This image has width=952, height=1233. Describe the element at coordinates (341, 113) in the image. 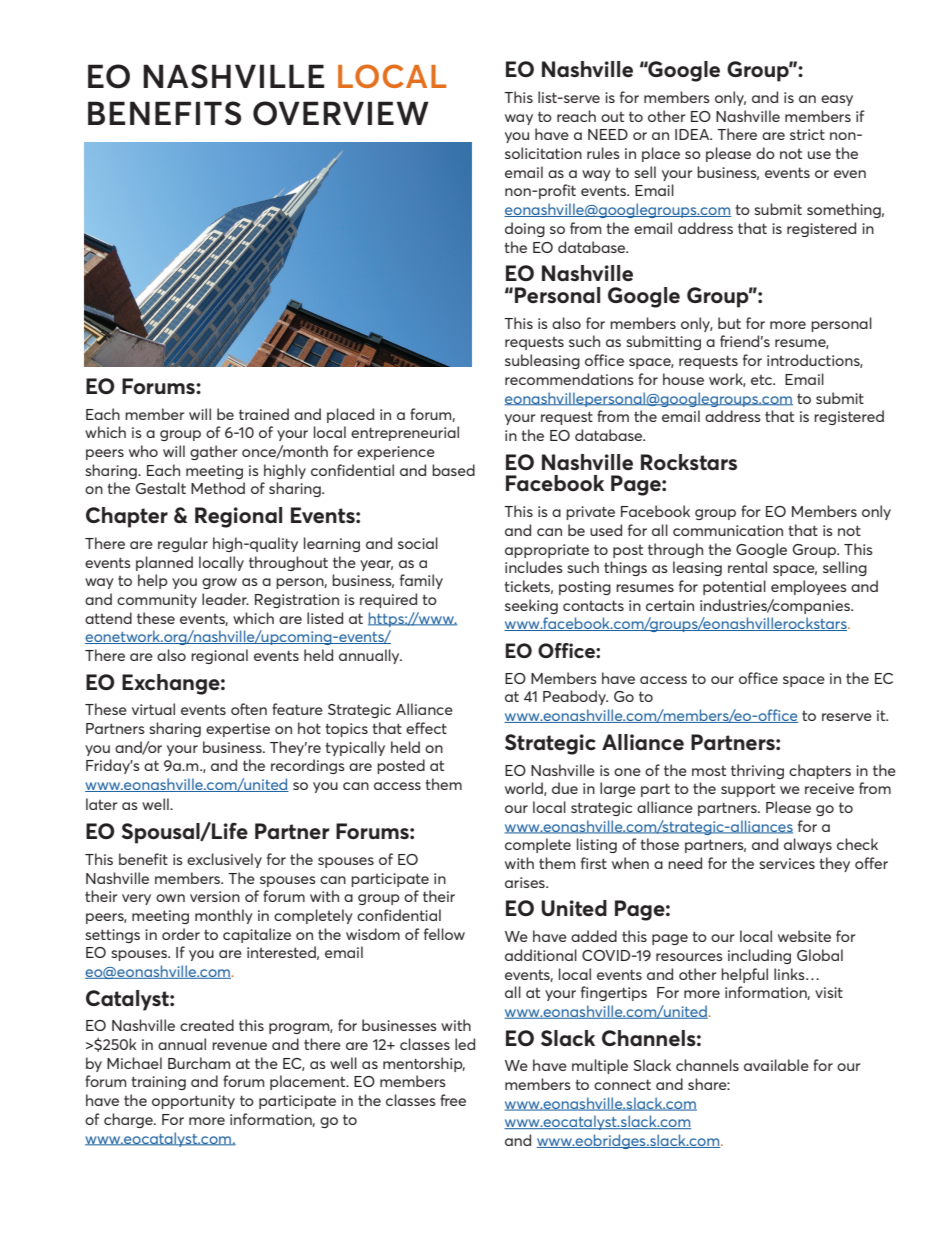

I see `OVERVIEW` at that location.
